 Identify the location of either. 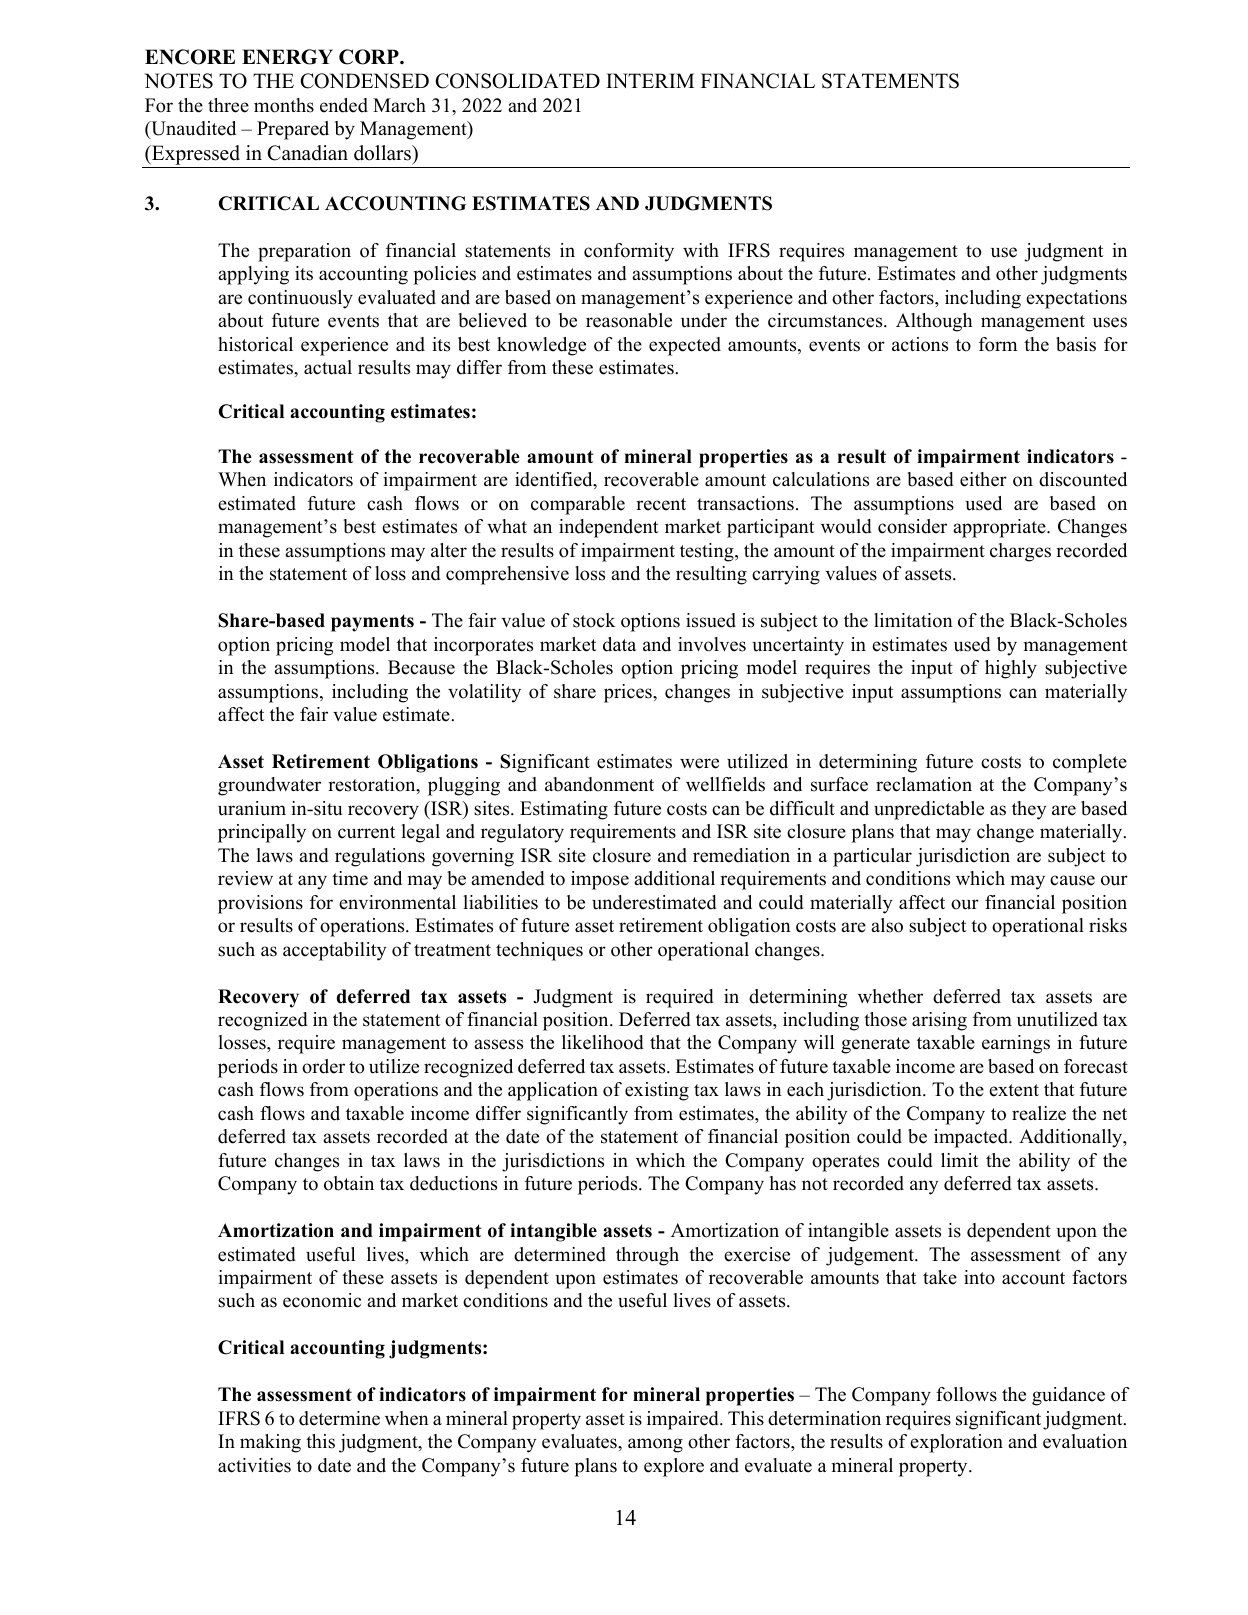
(983, 479).
